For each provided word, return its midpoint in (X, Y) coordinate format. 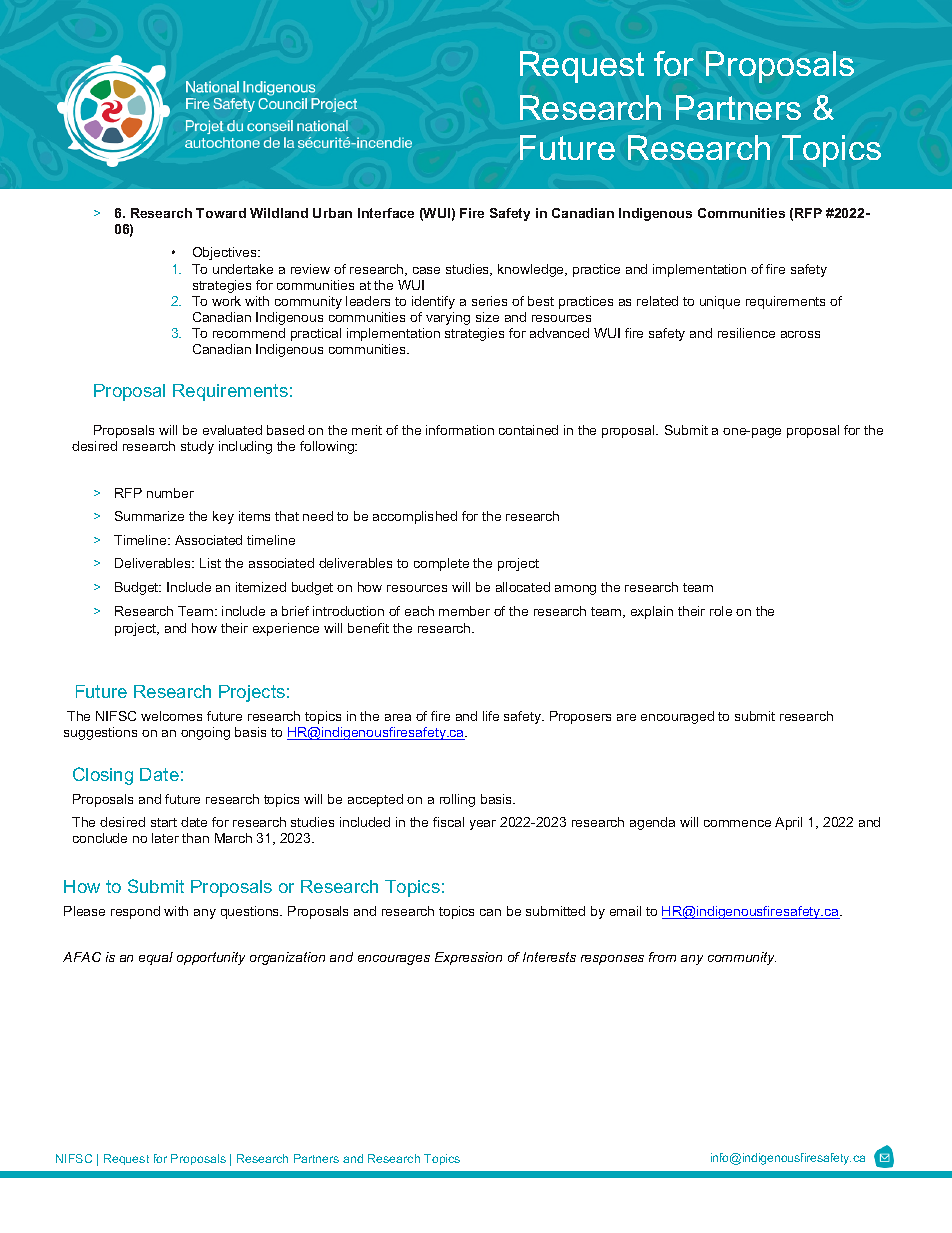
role (721, 611)
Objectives (226, 253)
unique (720, 302)
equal (156, 958)
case (426, 270)
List (210, 563)
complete (441, 564)
